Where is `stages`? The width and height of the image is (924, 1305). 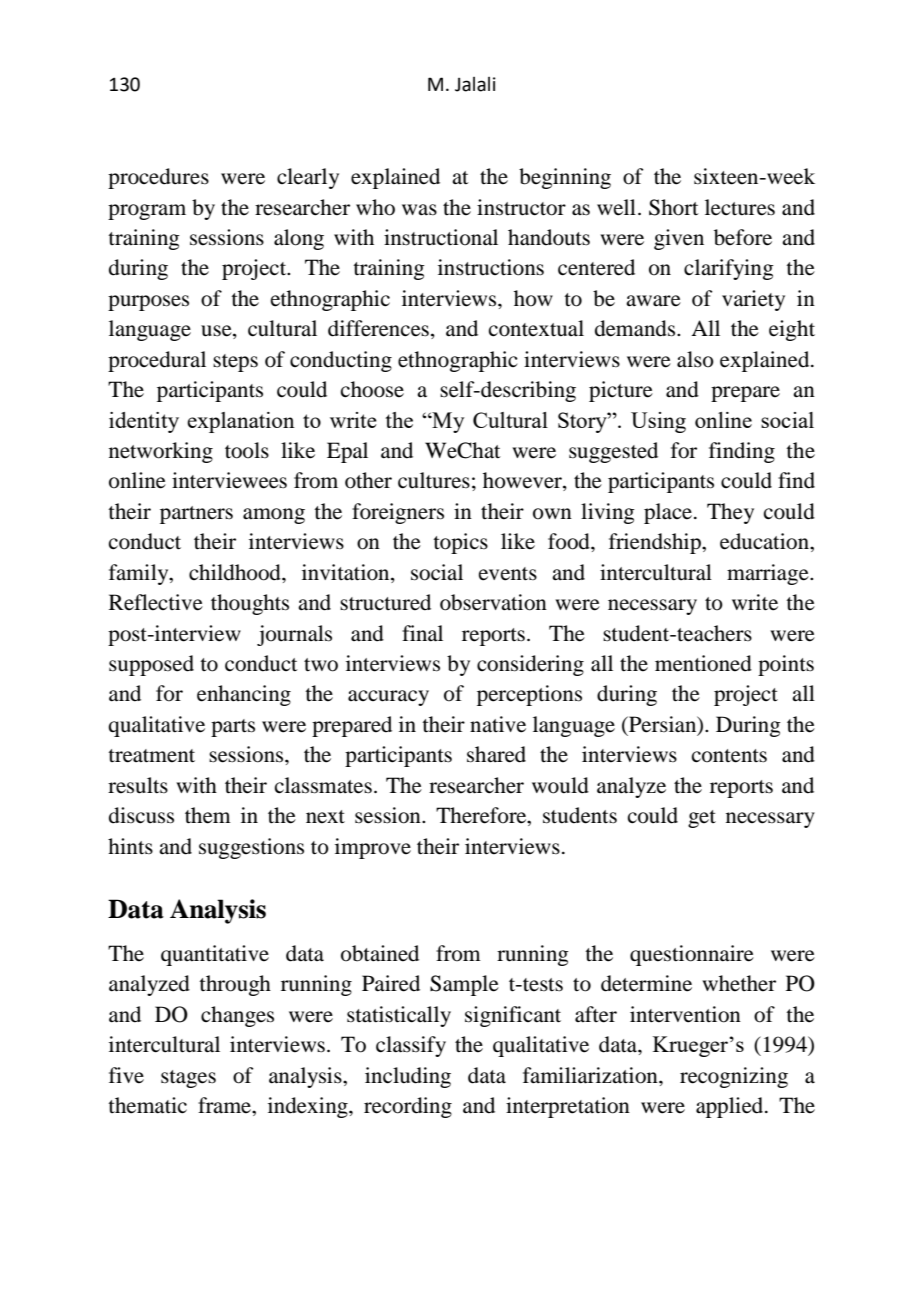 stages is located at coordinates (188, 1079).
